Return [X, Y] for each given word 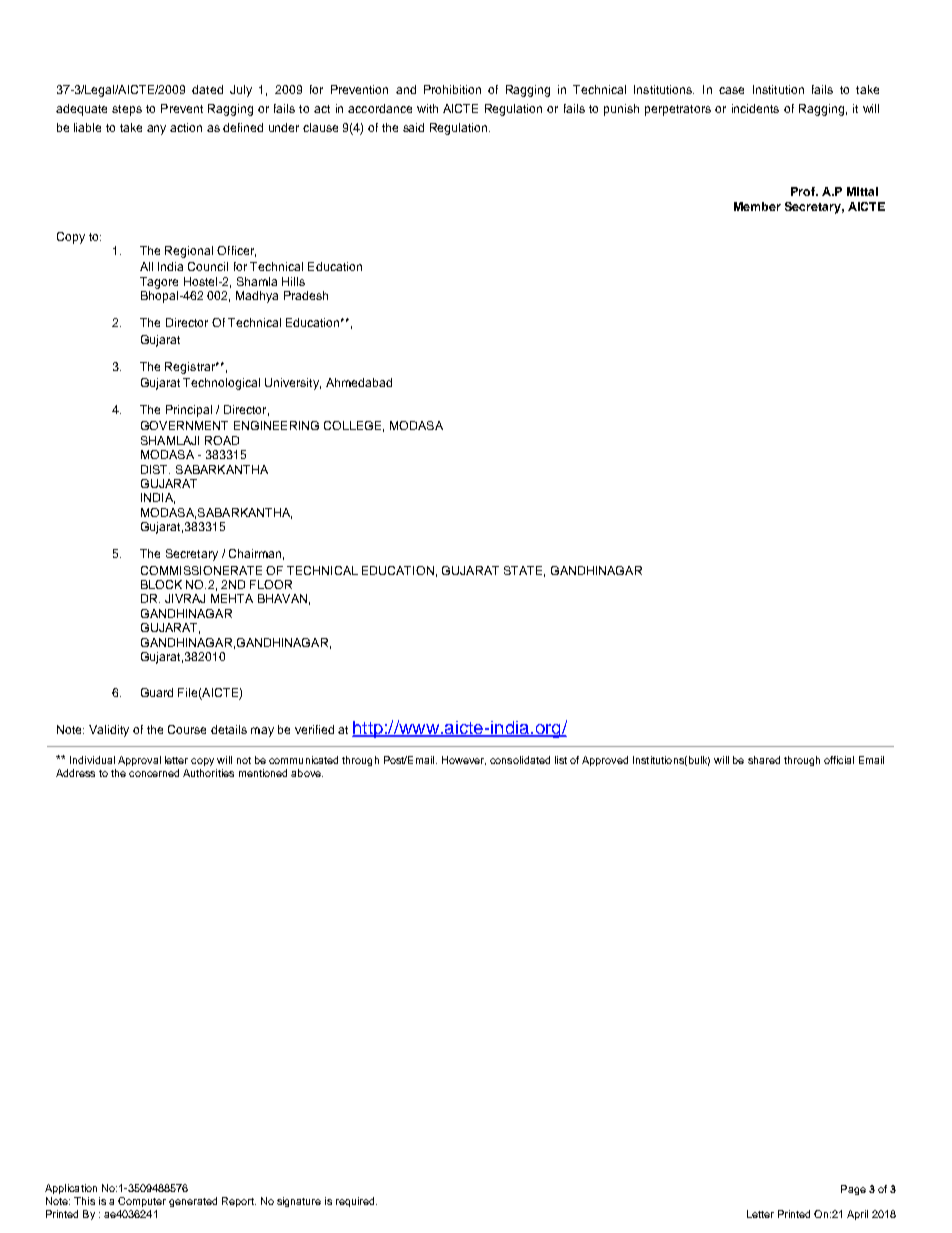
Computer [142, 1202]
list [561, 760]
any [156, 130]
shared [764, 760]
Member [757, 206]
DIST [155, 469]
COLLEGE [352, 425]
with [427, 108]
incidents [755, 108]
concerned [154, 773]
